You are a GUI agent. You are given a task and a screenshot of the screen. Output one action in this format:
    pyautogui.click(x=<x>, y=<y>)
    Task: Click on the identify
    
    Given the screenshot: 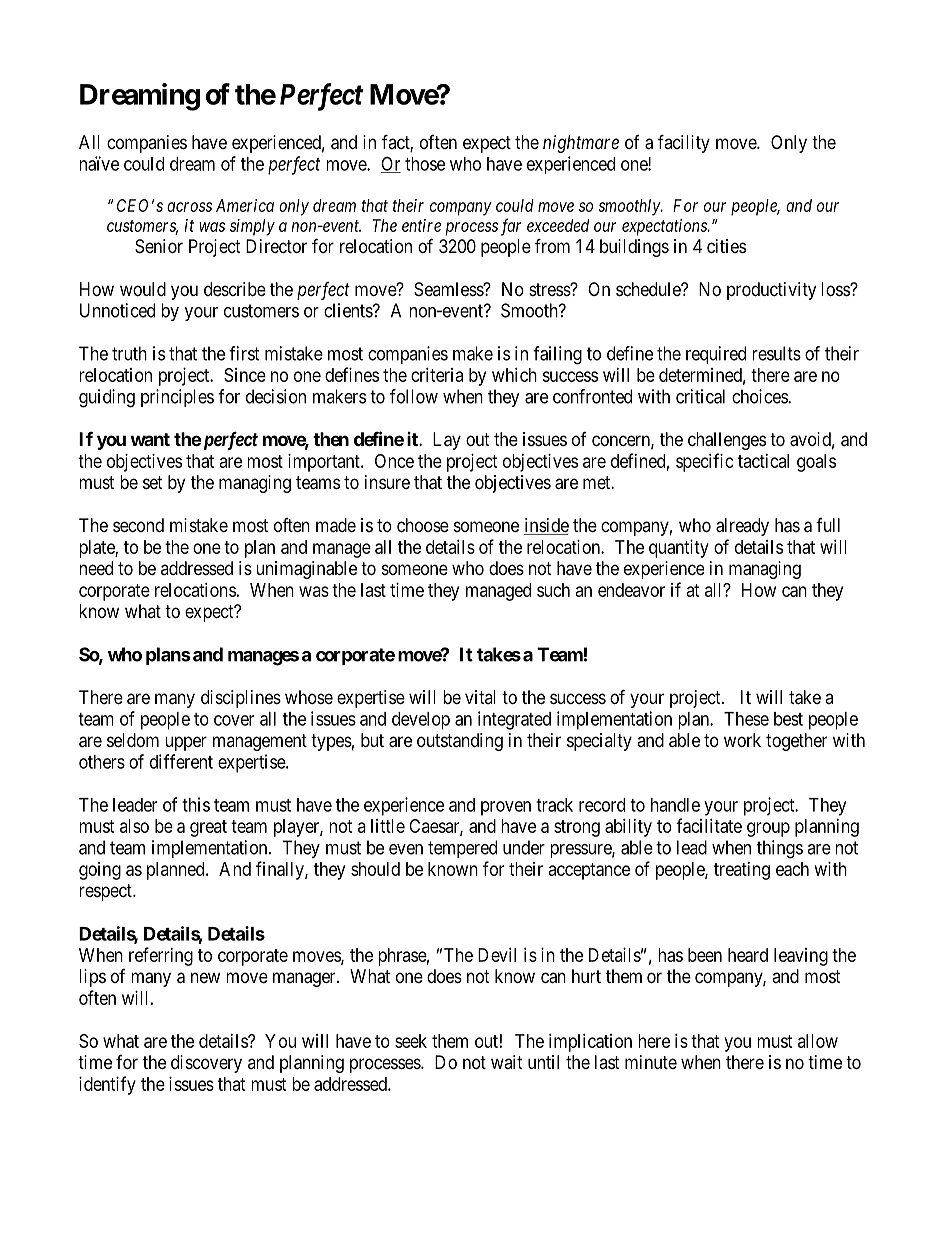 What is the action you would take?
    pyautogui.click(x=107, y=1085)
